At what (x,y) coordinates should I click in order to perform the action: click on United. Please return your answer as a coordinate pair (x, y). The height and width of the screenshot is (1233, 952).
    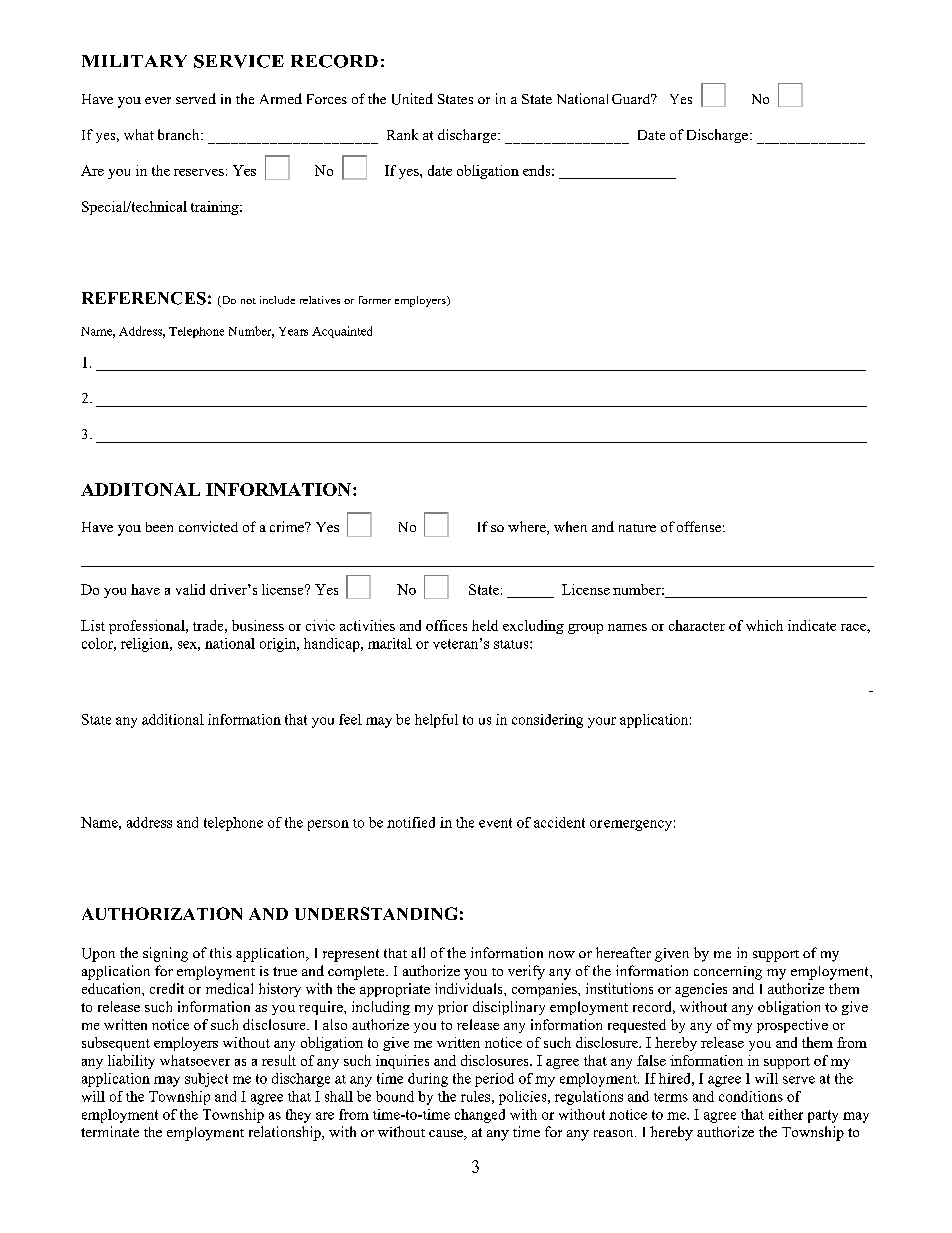
    Looking at the image, I should click on (412, 99).
